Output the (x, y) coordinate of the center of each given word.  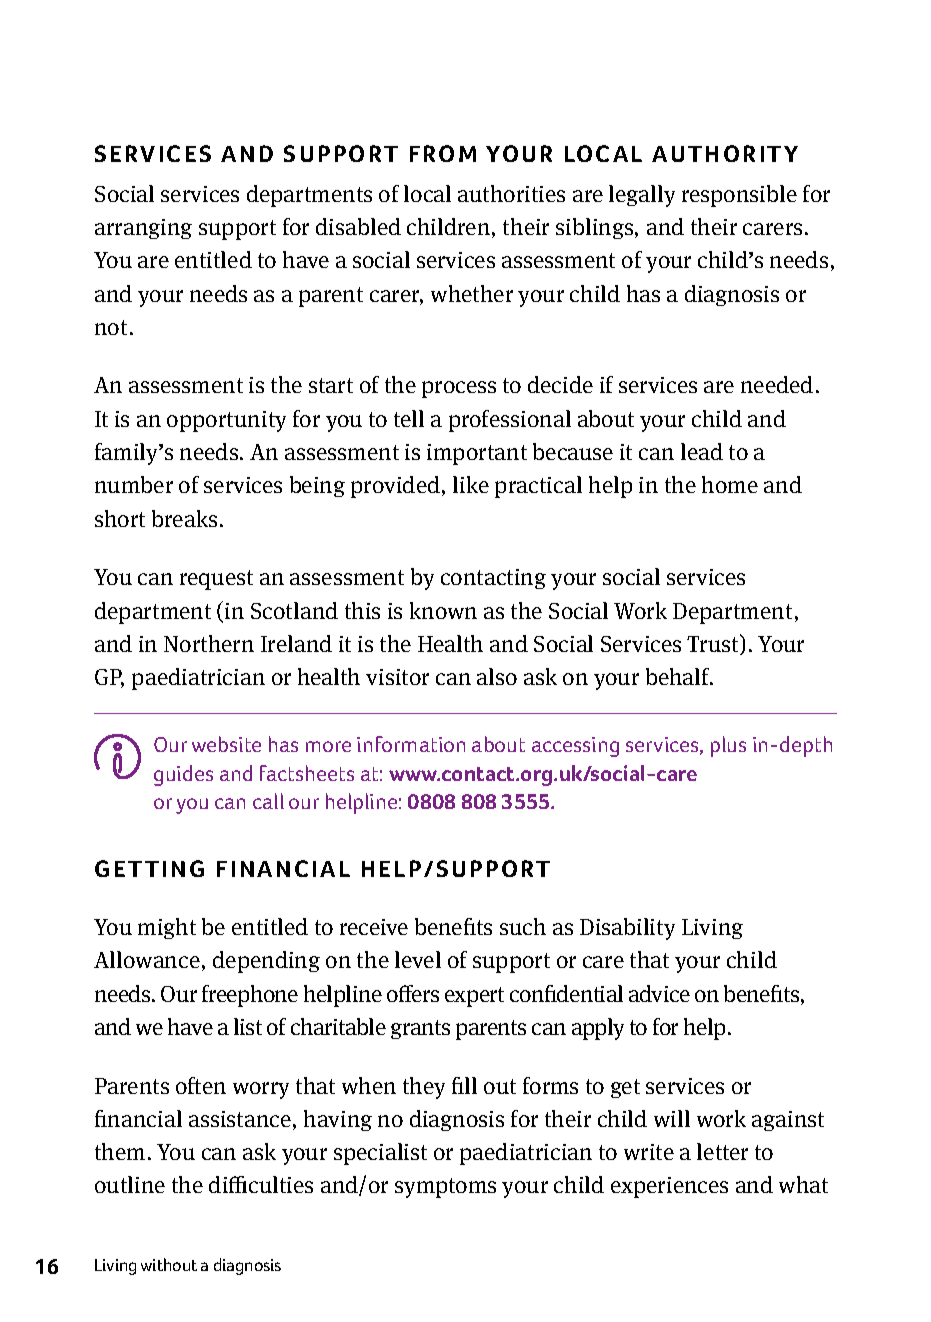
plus (728, 746)
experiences (669, 1187)
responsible (739, 196)
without (169, 1264)
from (443, 153)
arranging (143, 229)
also (497, 676)
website (226, 744)
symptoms (445, 1188)
